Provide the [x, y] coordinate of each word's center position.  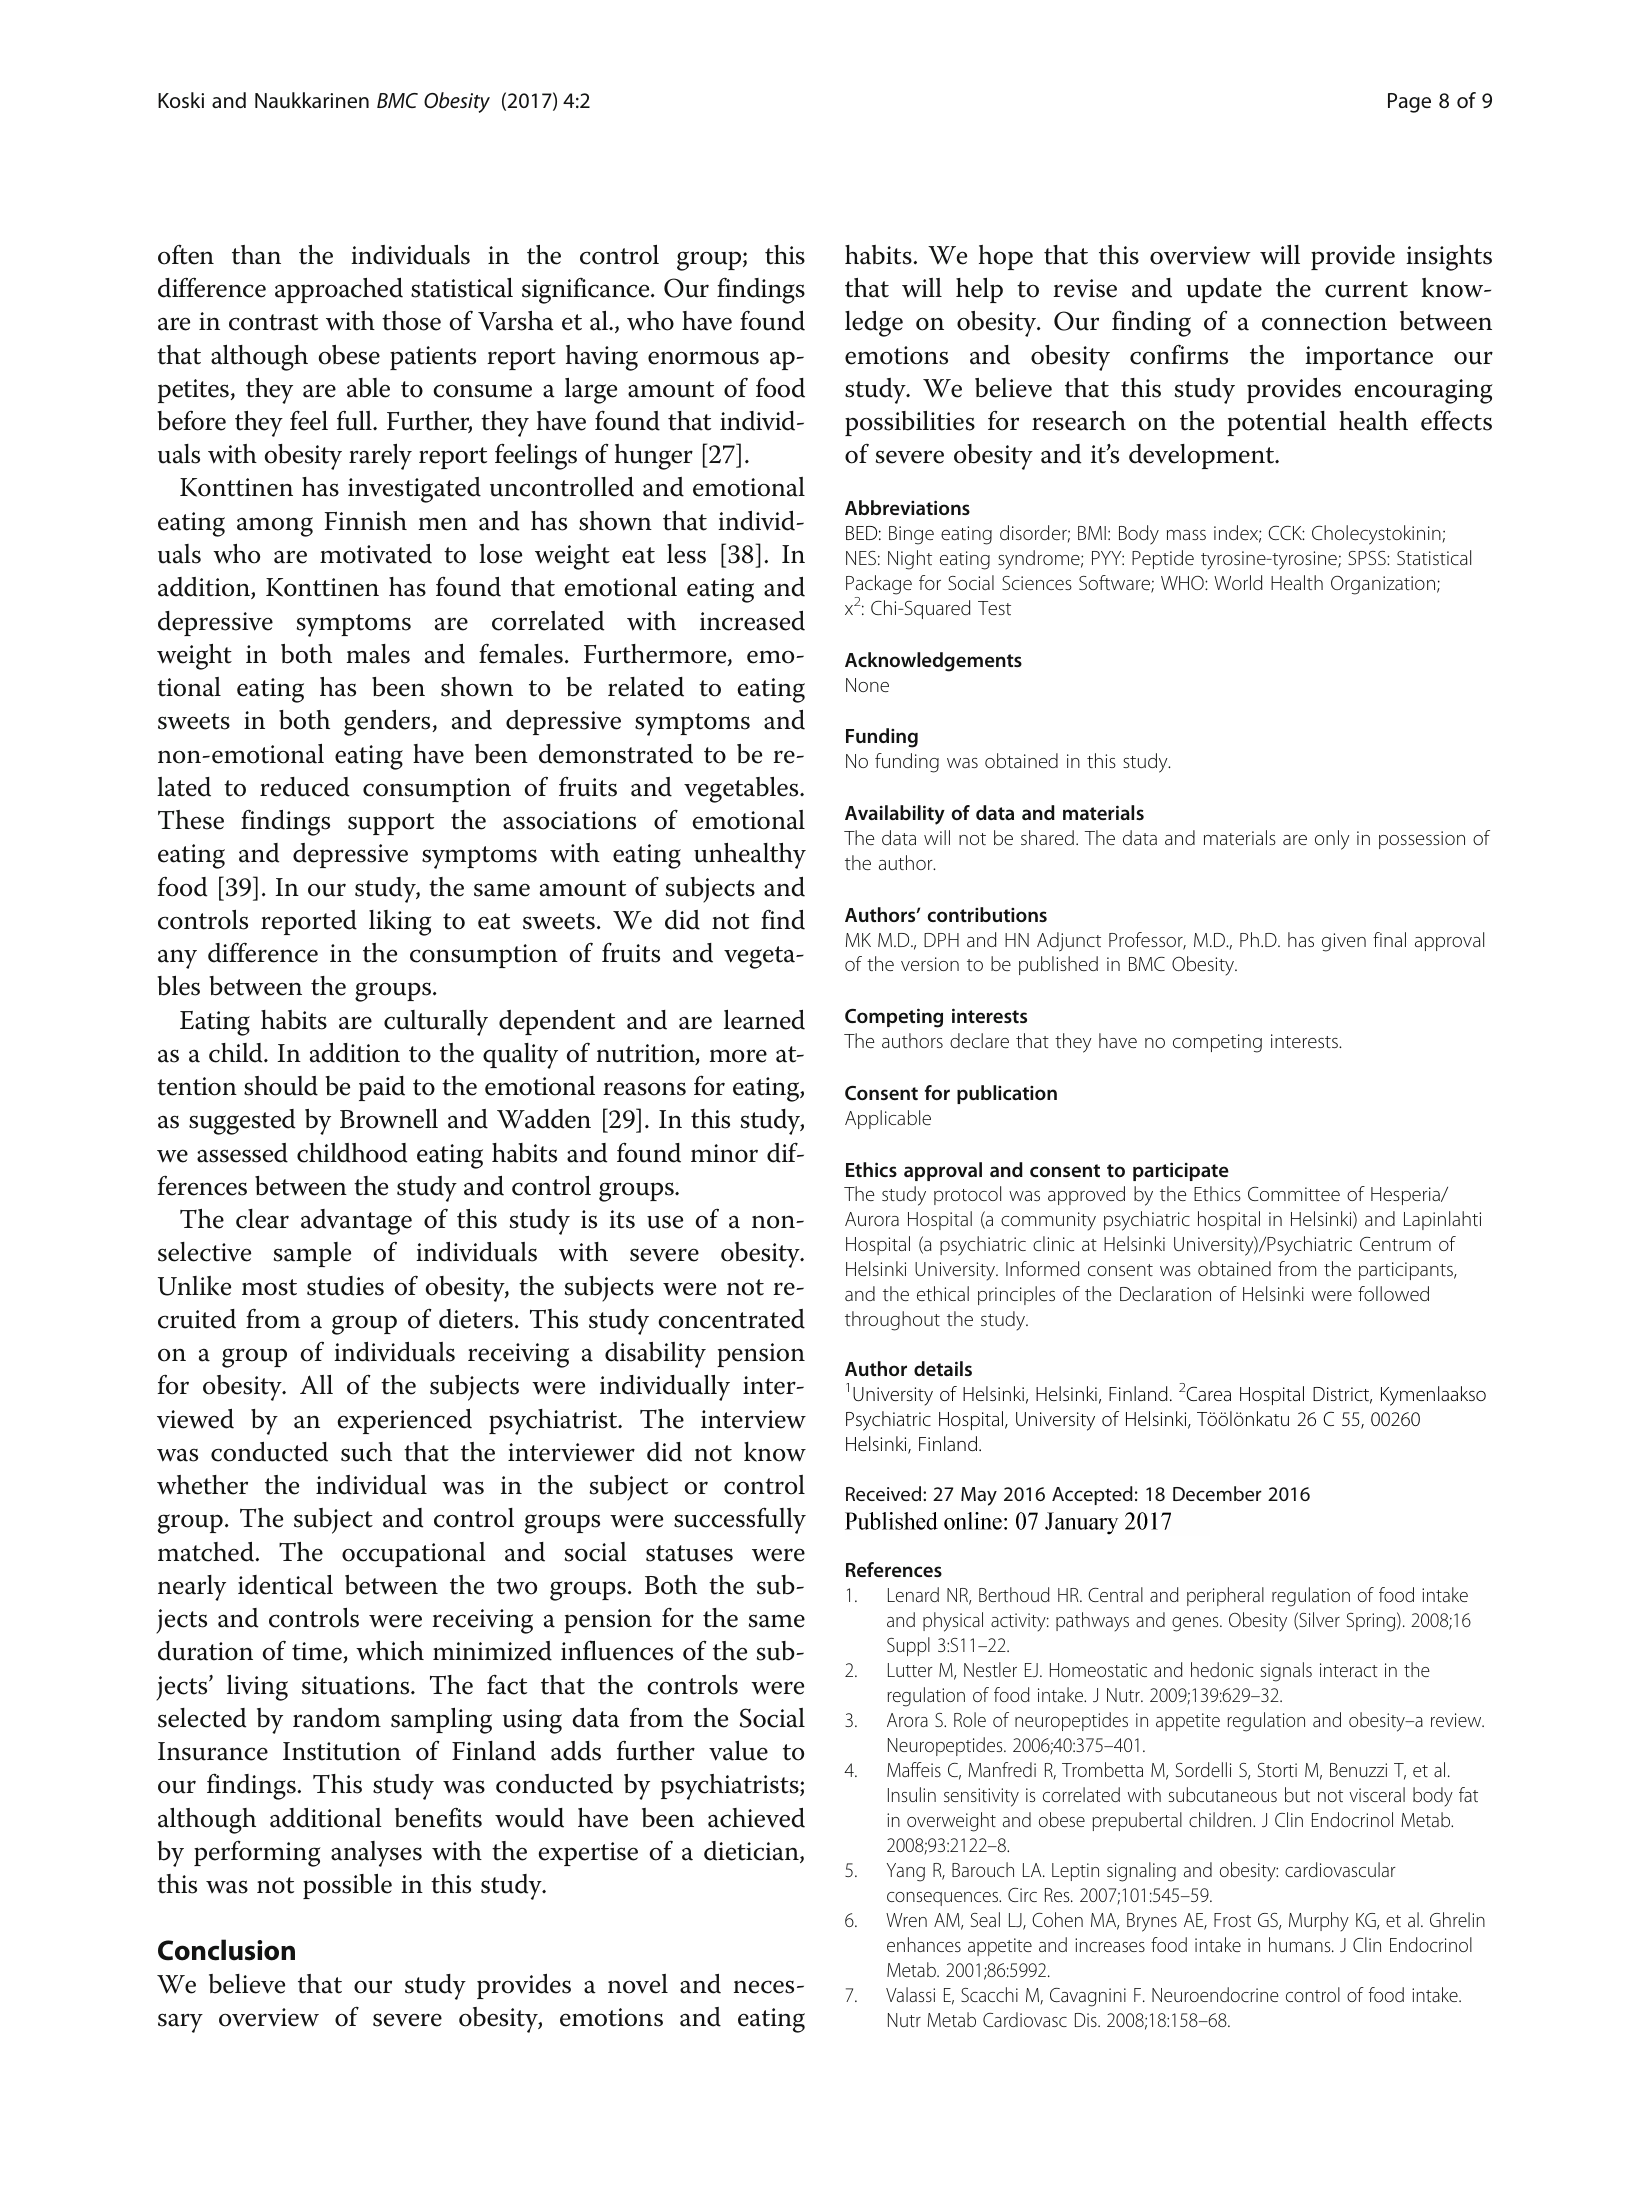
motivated [376, 554]
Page [1409, 103]
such [366, 1452]
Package [879, 585]
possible [347, 1886]
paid [382, 1088]
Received [885, 1493]
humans [1301, 1944]
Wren [906, 1920]
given [1344, 942]
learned [764, 1020]
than [256, 255]
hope [1006, 257]
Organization [1384, 585]
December [1217, 1493]
